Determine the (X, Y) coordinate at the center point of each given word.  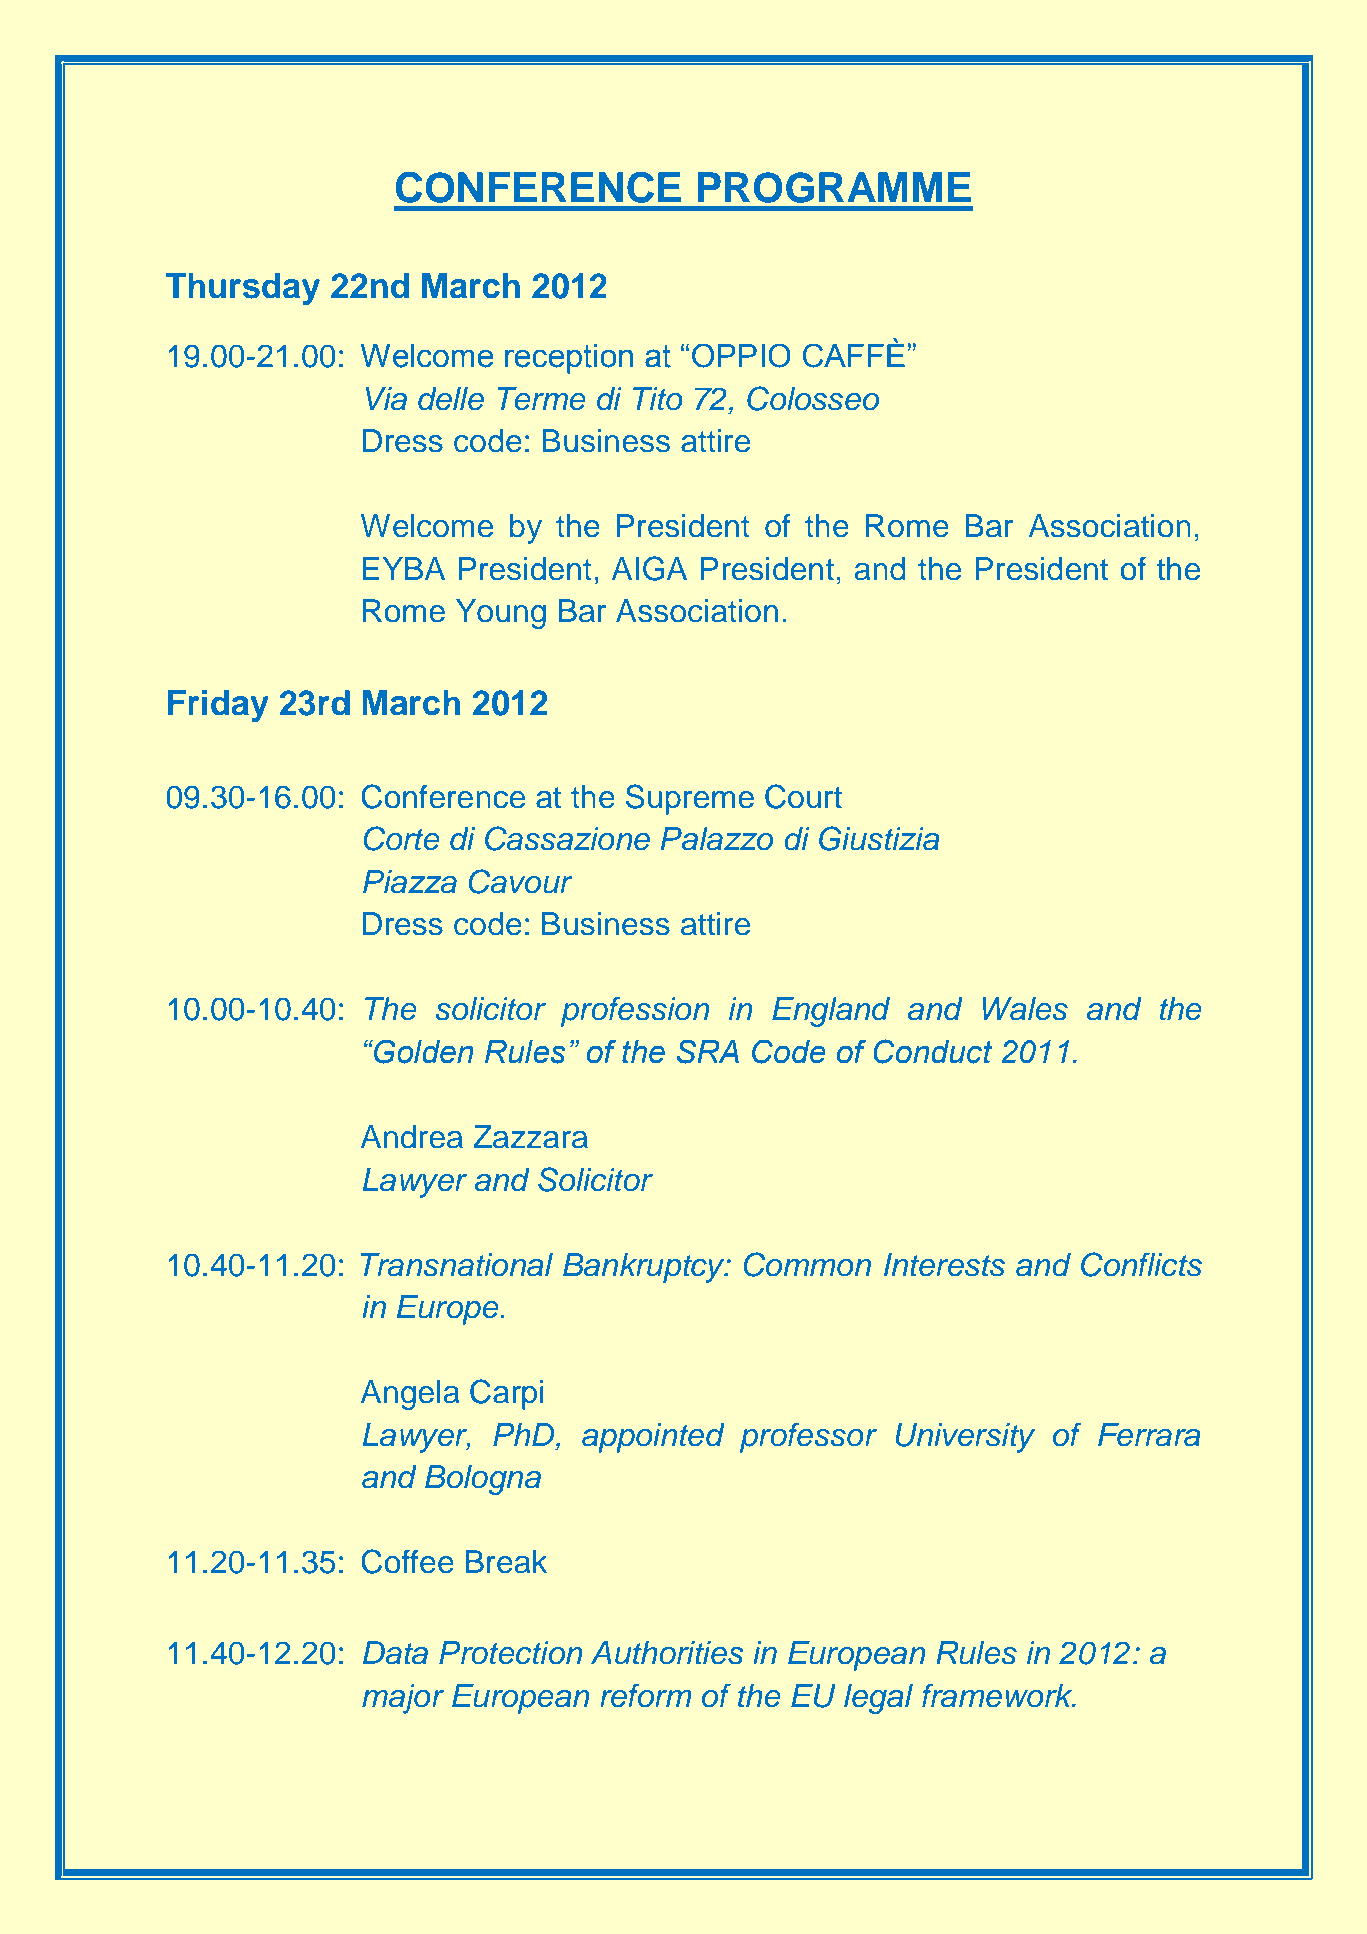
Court (803, 796)
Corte (402, 838)
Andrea (412, 1137)
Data (395, 1653)
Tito (658, 399)
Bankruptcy (645, 1268)
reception (569, 359)
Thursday (243, 289)
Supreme (690, 799)
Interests (944, 1265)
